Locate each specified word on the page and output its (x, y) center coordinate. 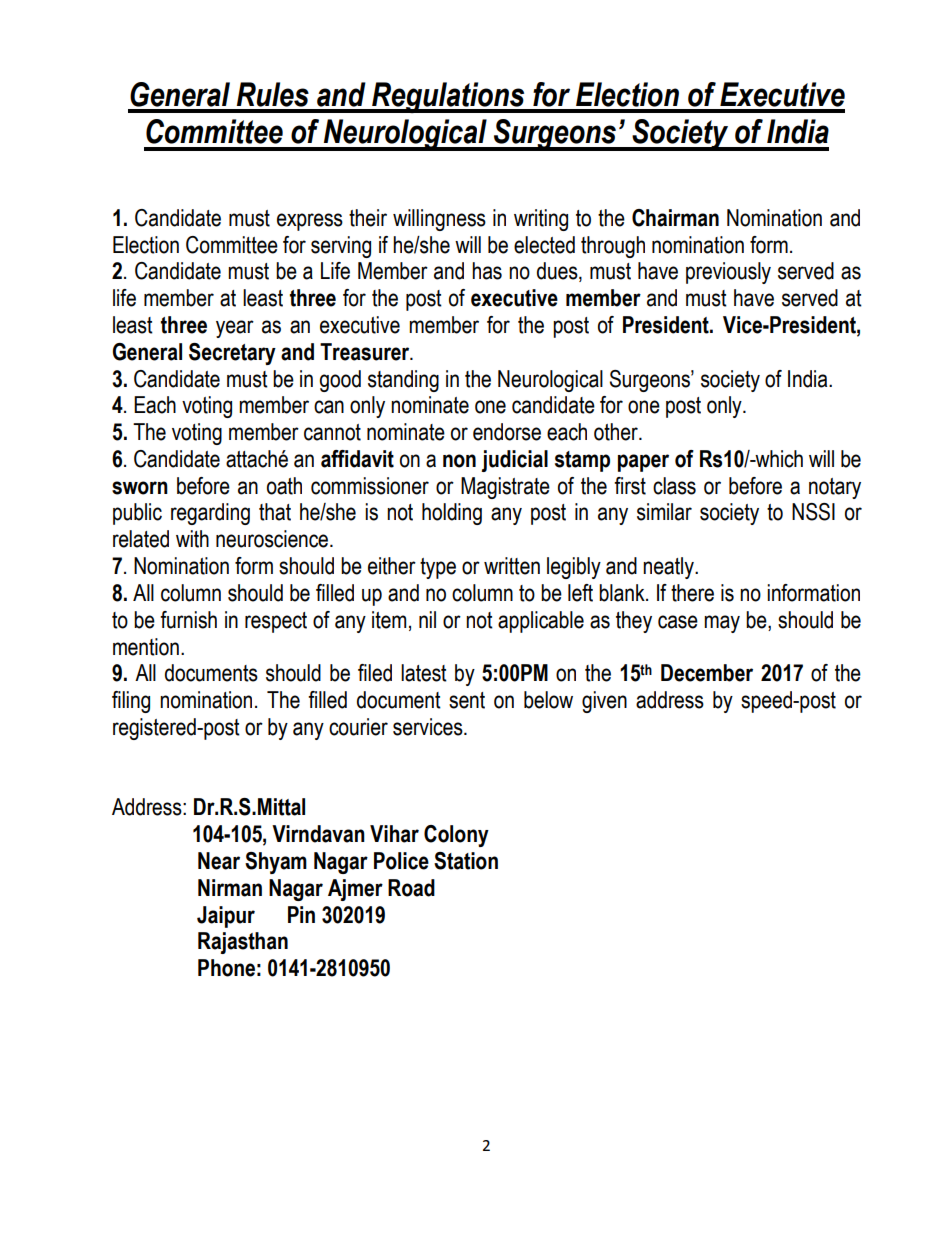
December (707, 673)
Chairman (675, 218)
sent (467, 700)
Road (411, 888)
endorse (507, 432)
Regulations (448, 97)
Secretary (232, 354)
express (310, 222)
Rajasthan (243, 943)
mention (146, 647)
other (617, 432)
